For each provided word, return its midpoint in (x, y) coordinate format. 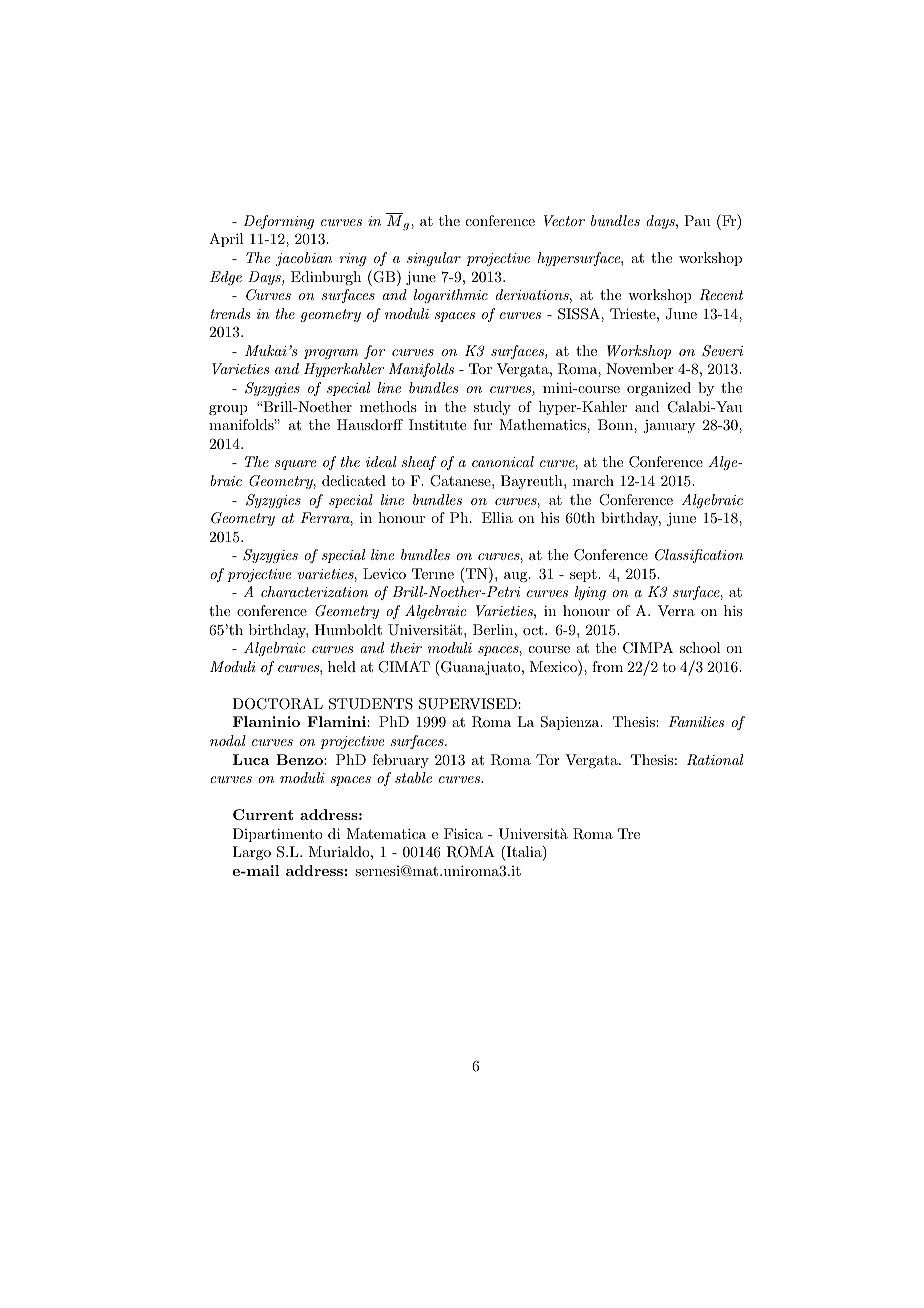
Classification (699, 556)
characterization (314, 591)
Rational (715, 760)
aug (517, 577)
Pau (697, 220)
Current (263, 814)
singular (434, 259)
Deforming (278, 222)
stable (413, 777)
